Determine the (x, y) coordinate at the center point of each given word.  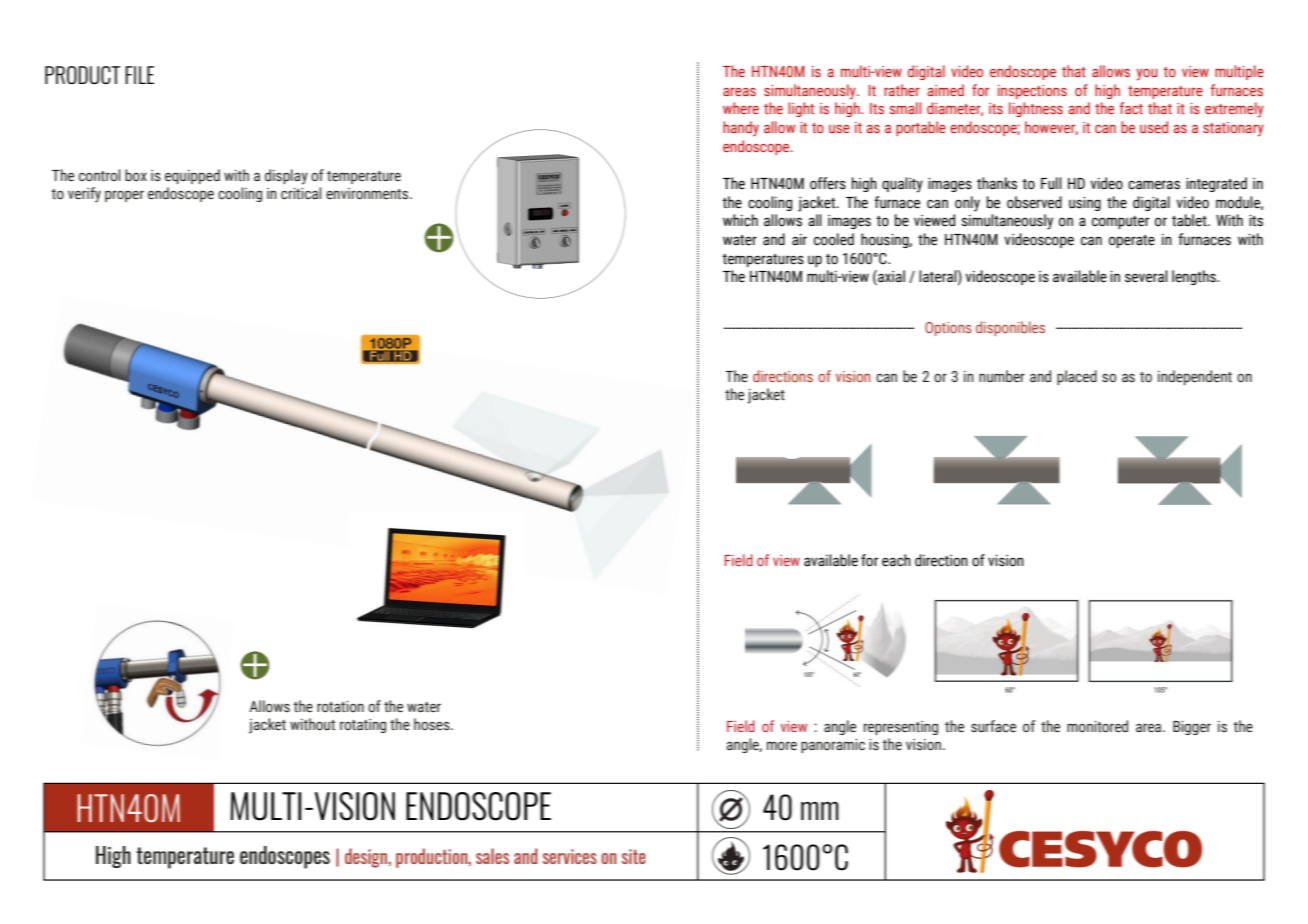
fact (1131, 108)
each (896, 560)
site (634, 856)
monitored (1097, 726)
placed (1077, 377)
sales (492, 856)
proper (124, 196)
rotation (340, 707)
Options (948, 329)
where (741, 108)
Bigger (1192, 728)
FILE (139, 75)
